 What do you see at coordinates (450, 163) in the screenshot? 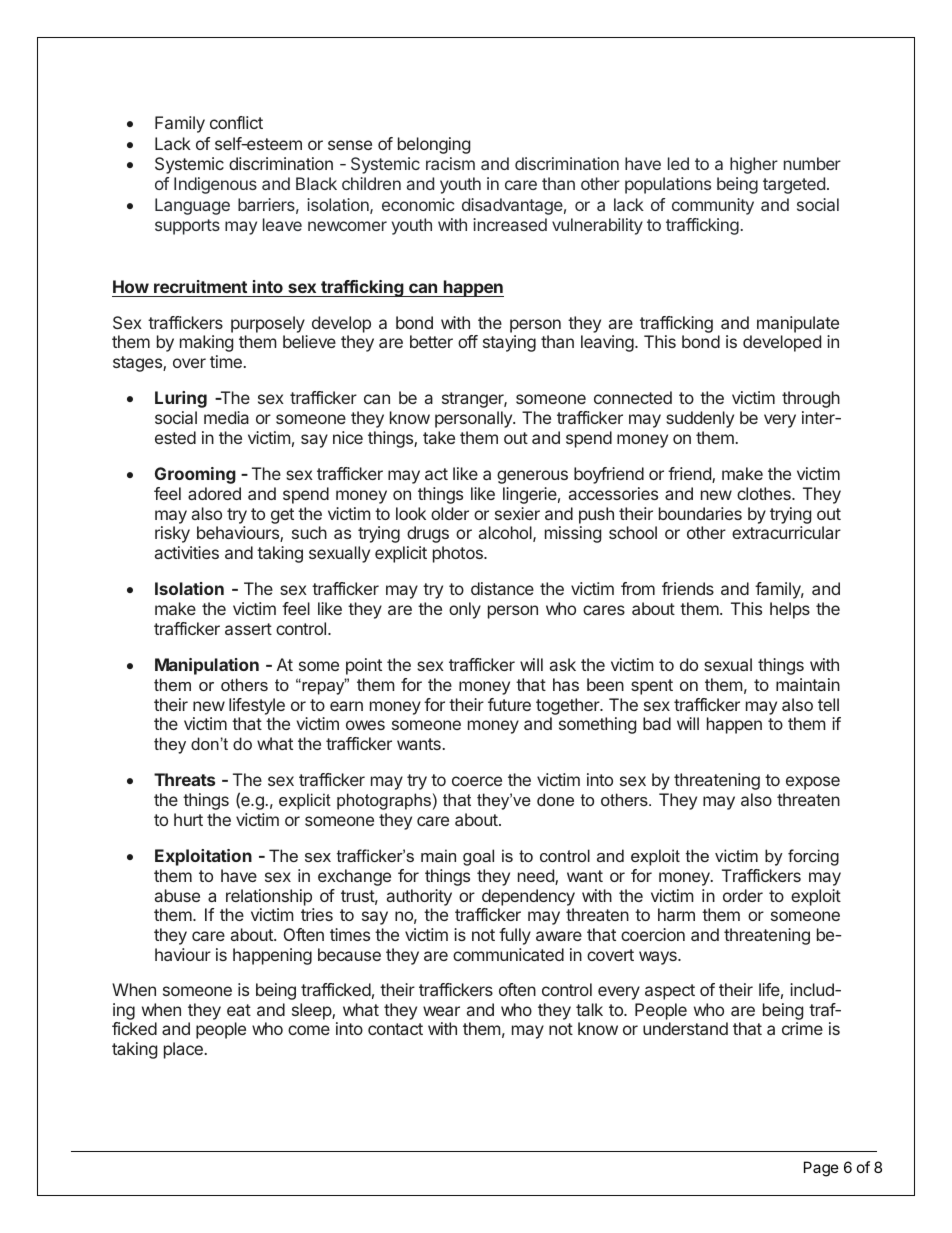
I see `racism` at bounding box center [450, 163].
